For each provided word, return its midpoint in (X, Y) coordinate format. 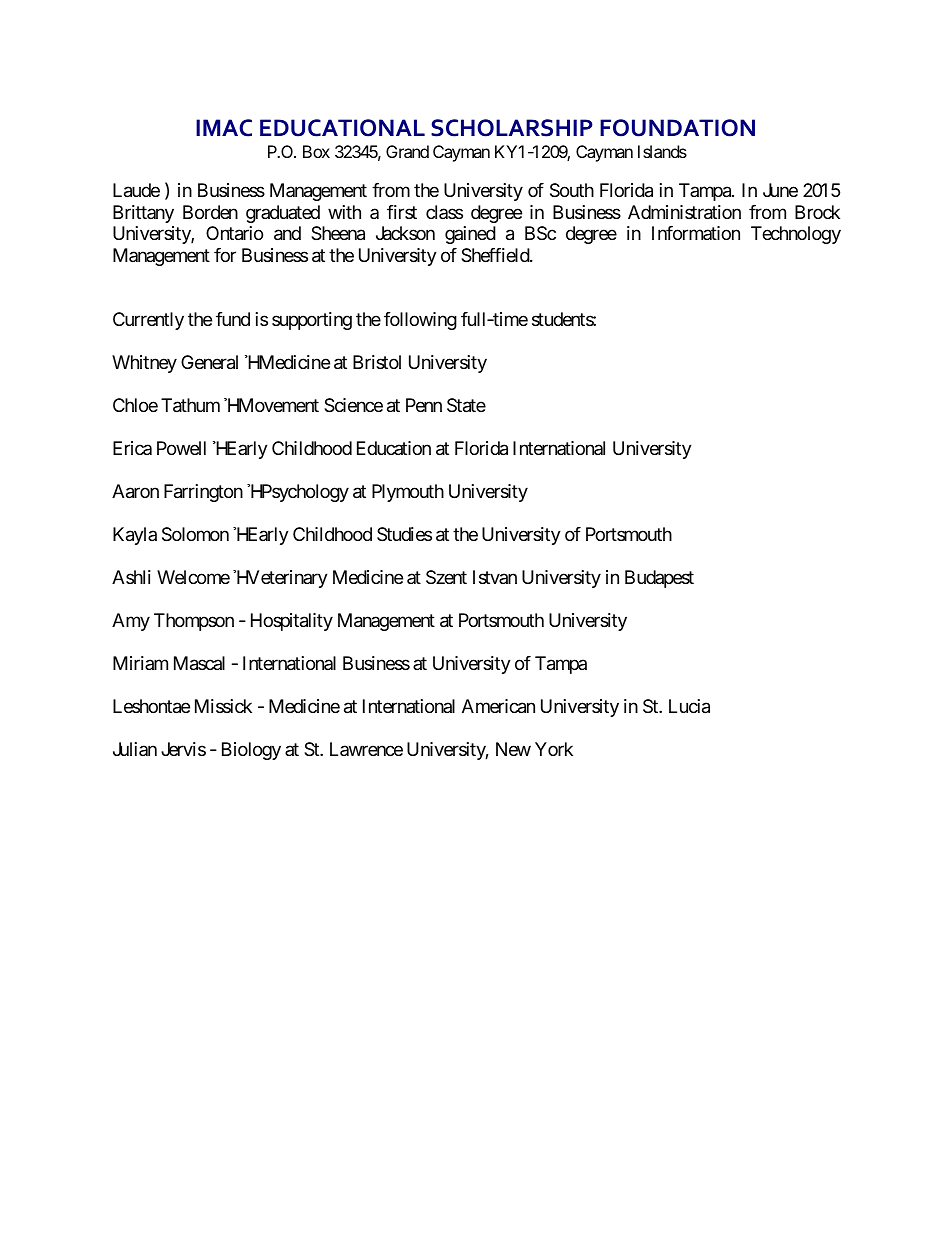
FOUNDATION (677, 128)
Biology (251, 751)
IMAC (224, 128)
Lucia (689, 706)
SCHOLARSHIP (512, 128)
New (513, 749)
